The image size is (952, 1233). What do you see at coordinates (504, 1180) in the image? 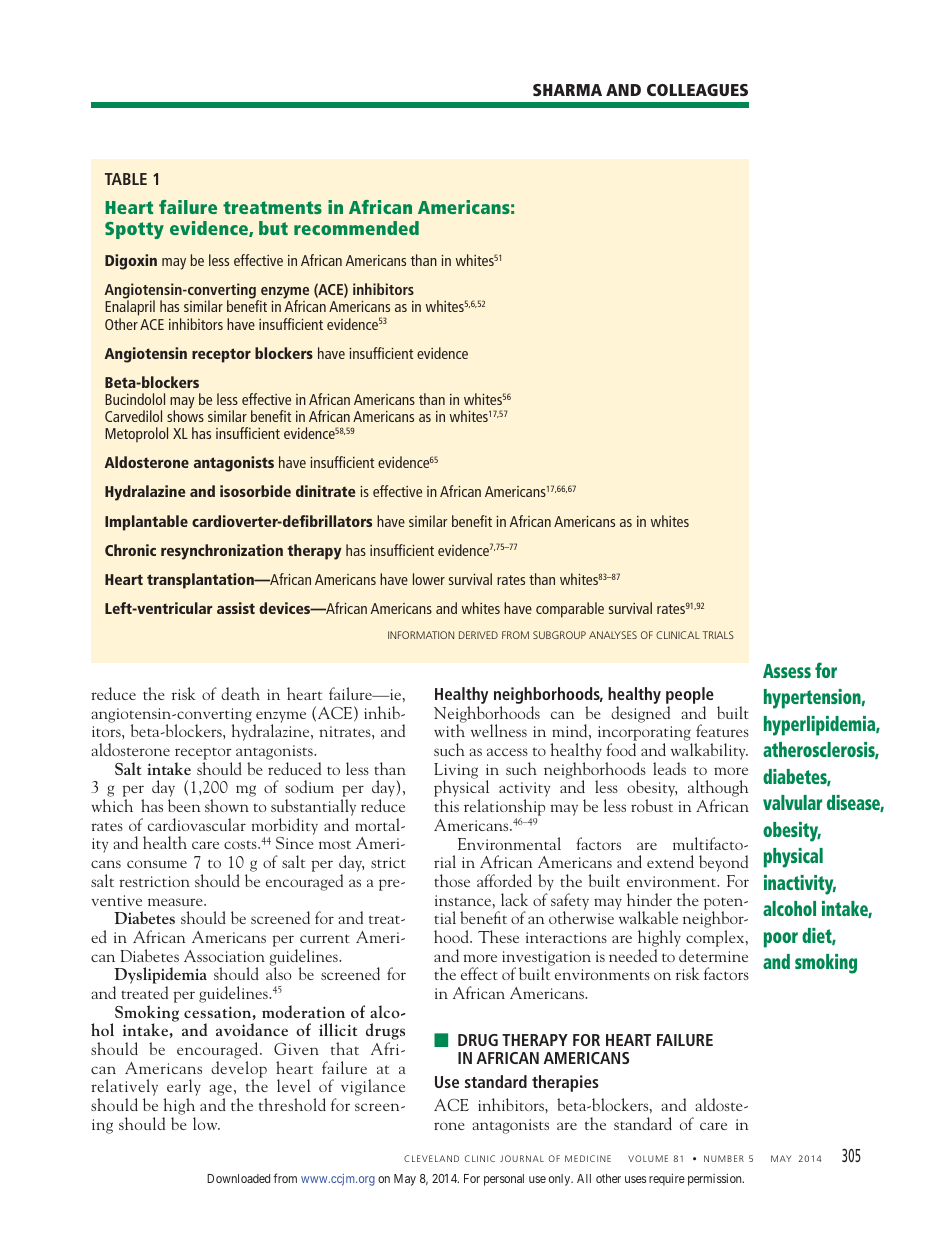
I see `personal` at bounding box center [504, 1180].
